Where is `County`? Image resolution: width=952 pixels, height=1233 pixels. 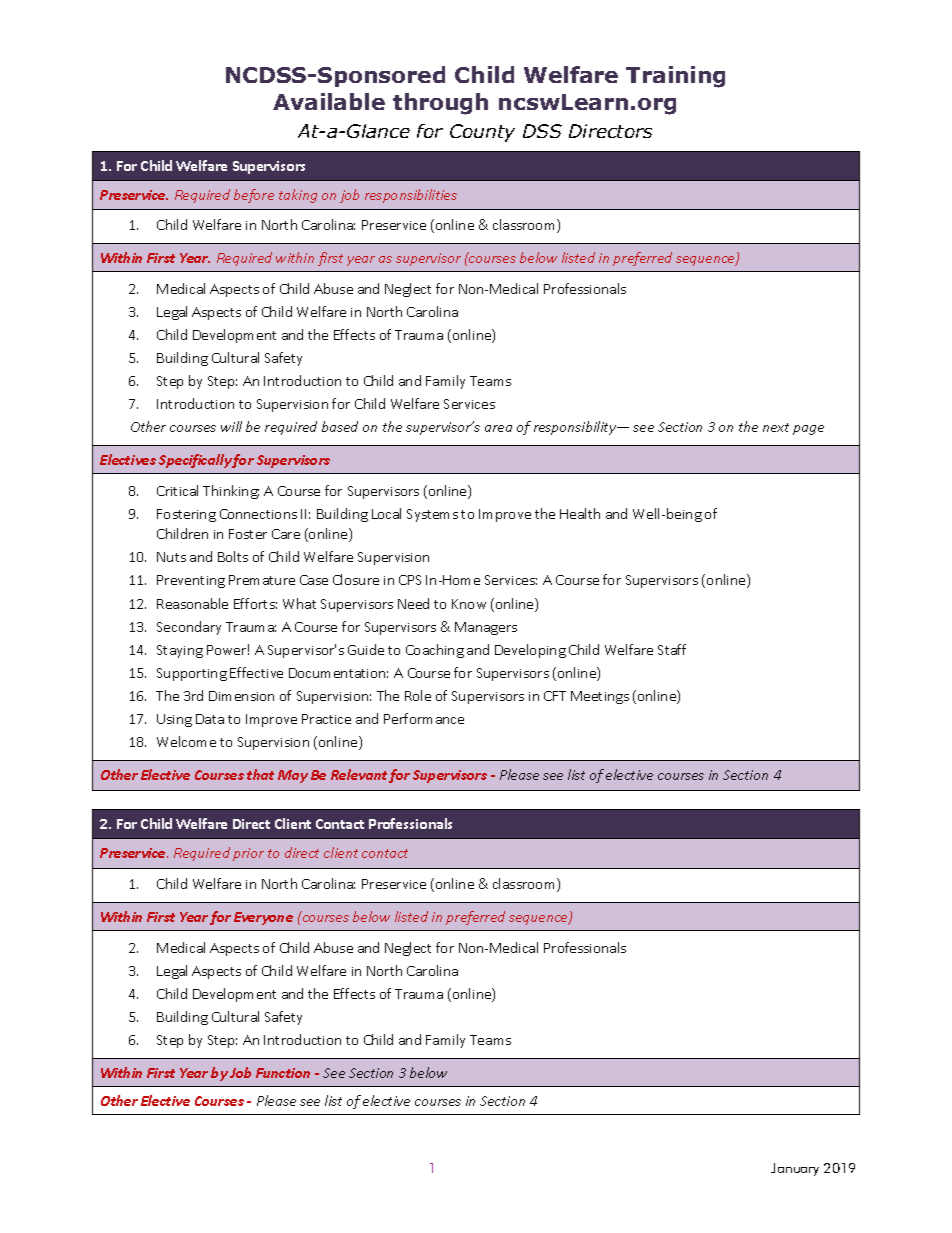
County is located at coordinates (482, 133).
